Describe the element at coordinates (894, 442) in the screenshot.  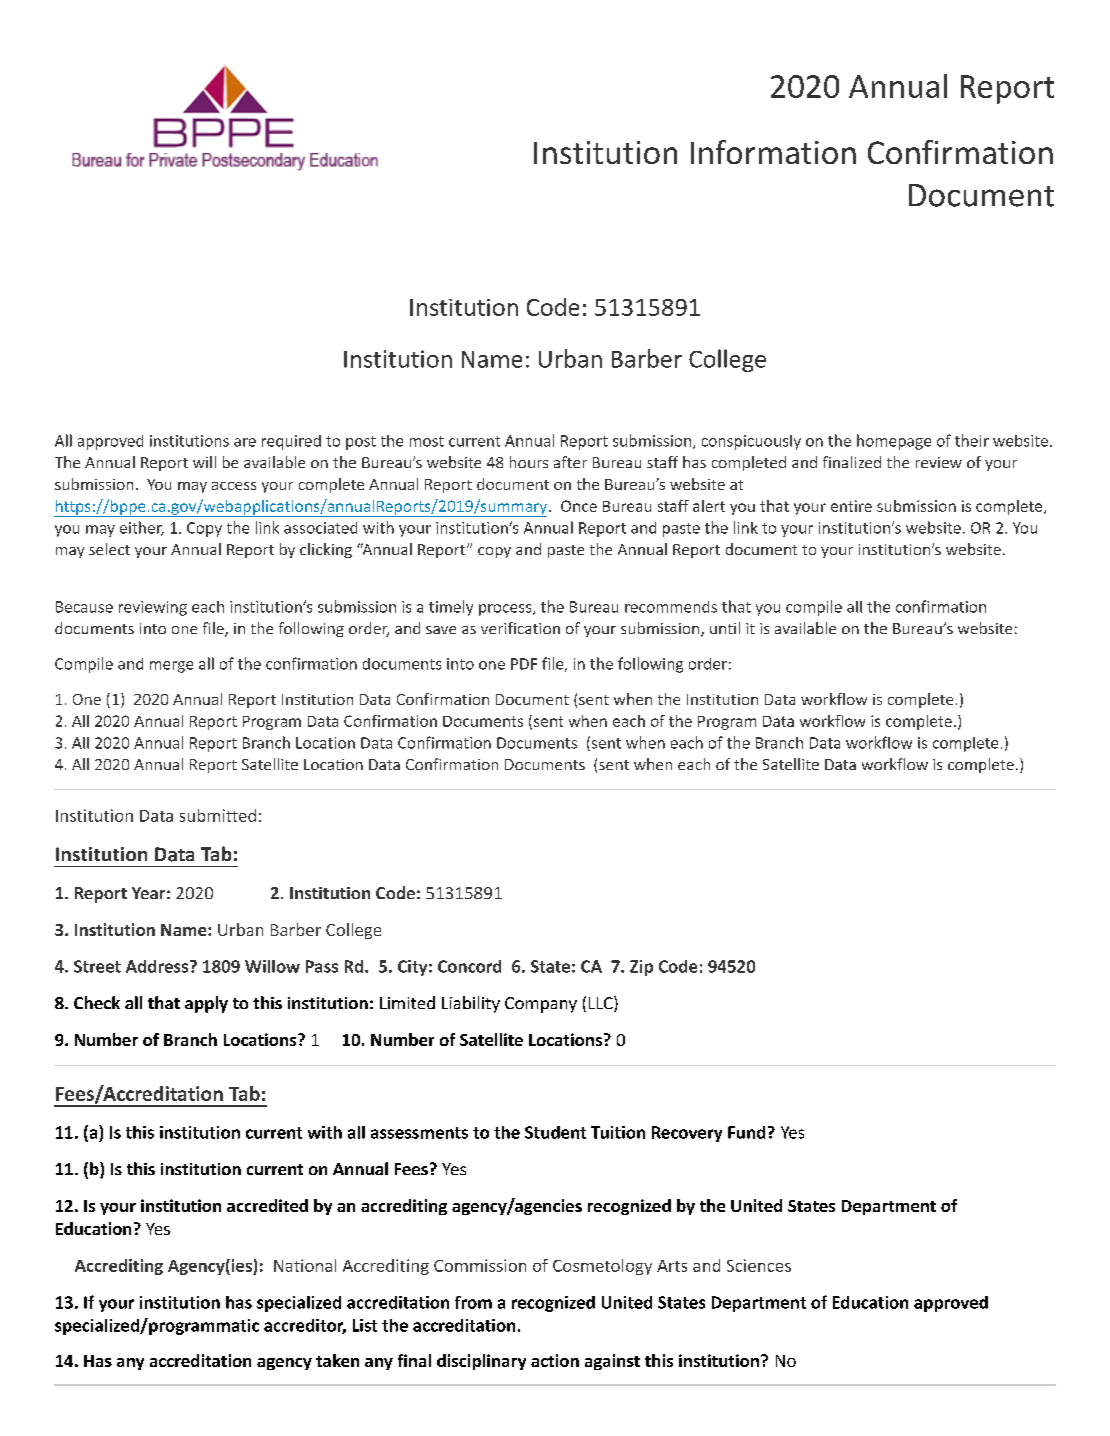
I see `homepage` at that location.
